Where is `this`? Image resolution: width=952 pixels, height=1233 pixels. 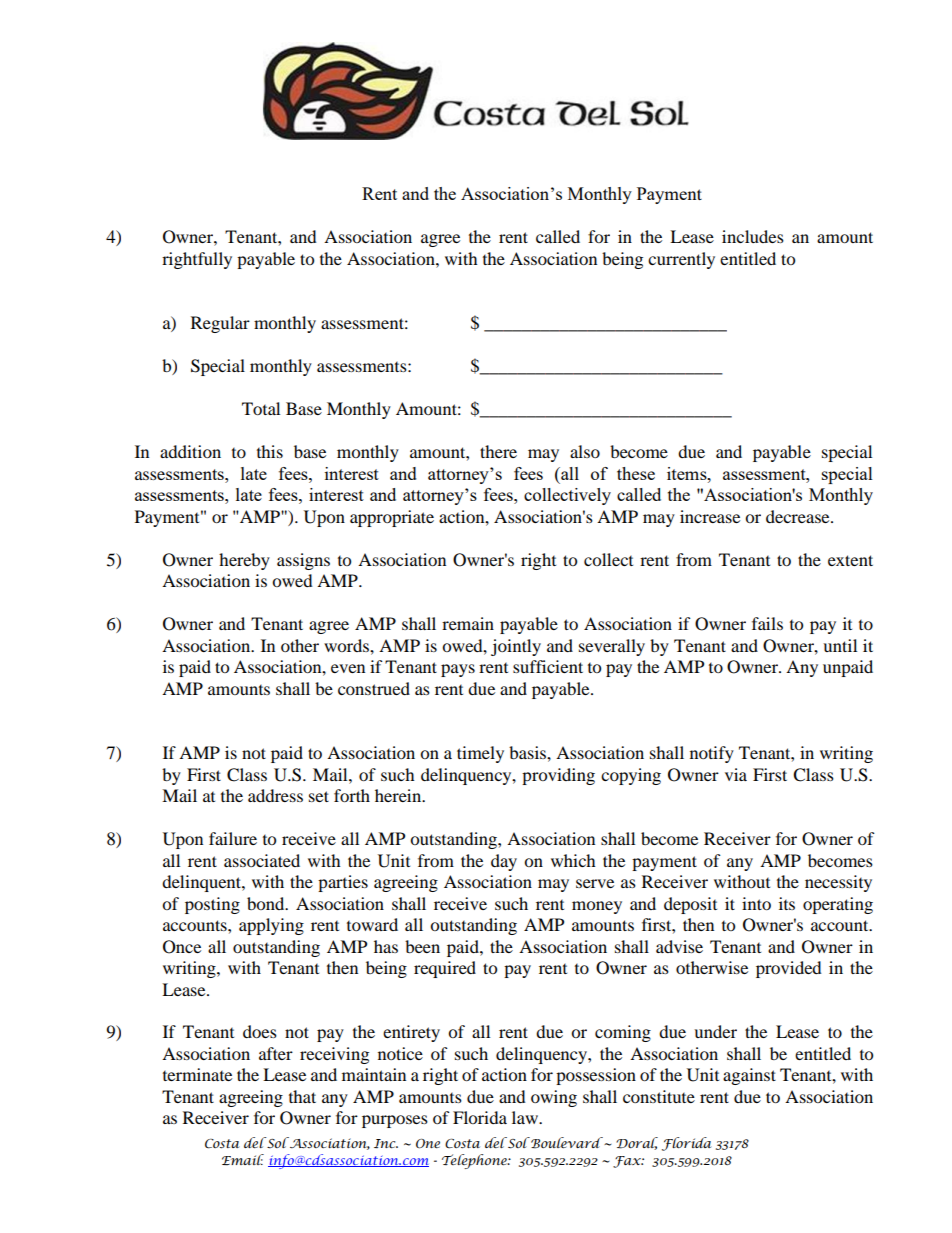 this is located at coordinates (270, 451).
